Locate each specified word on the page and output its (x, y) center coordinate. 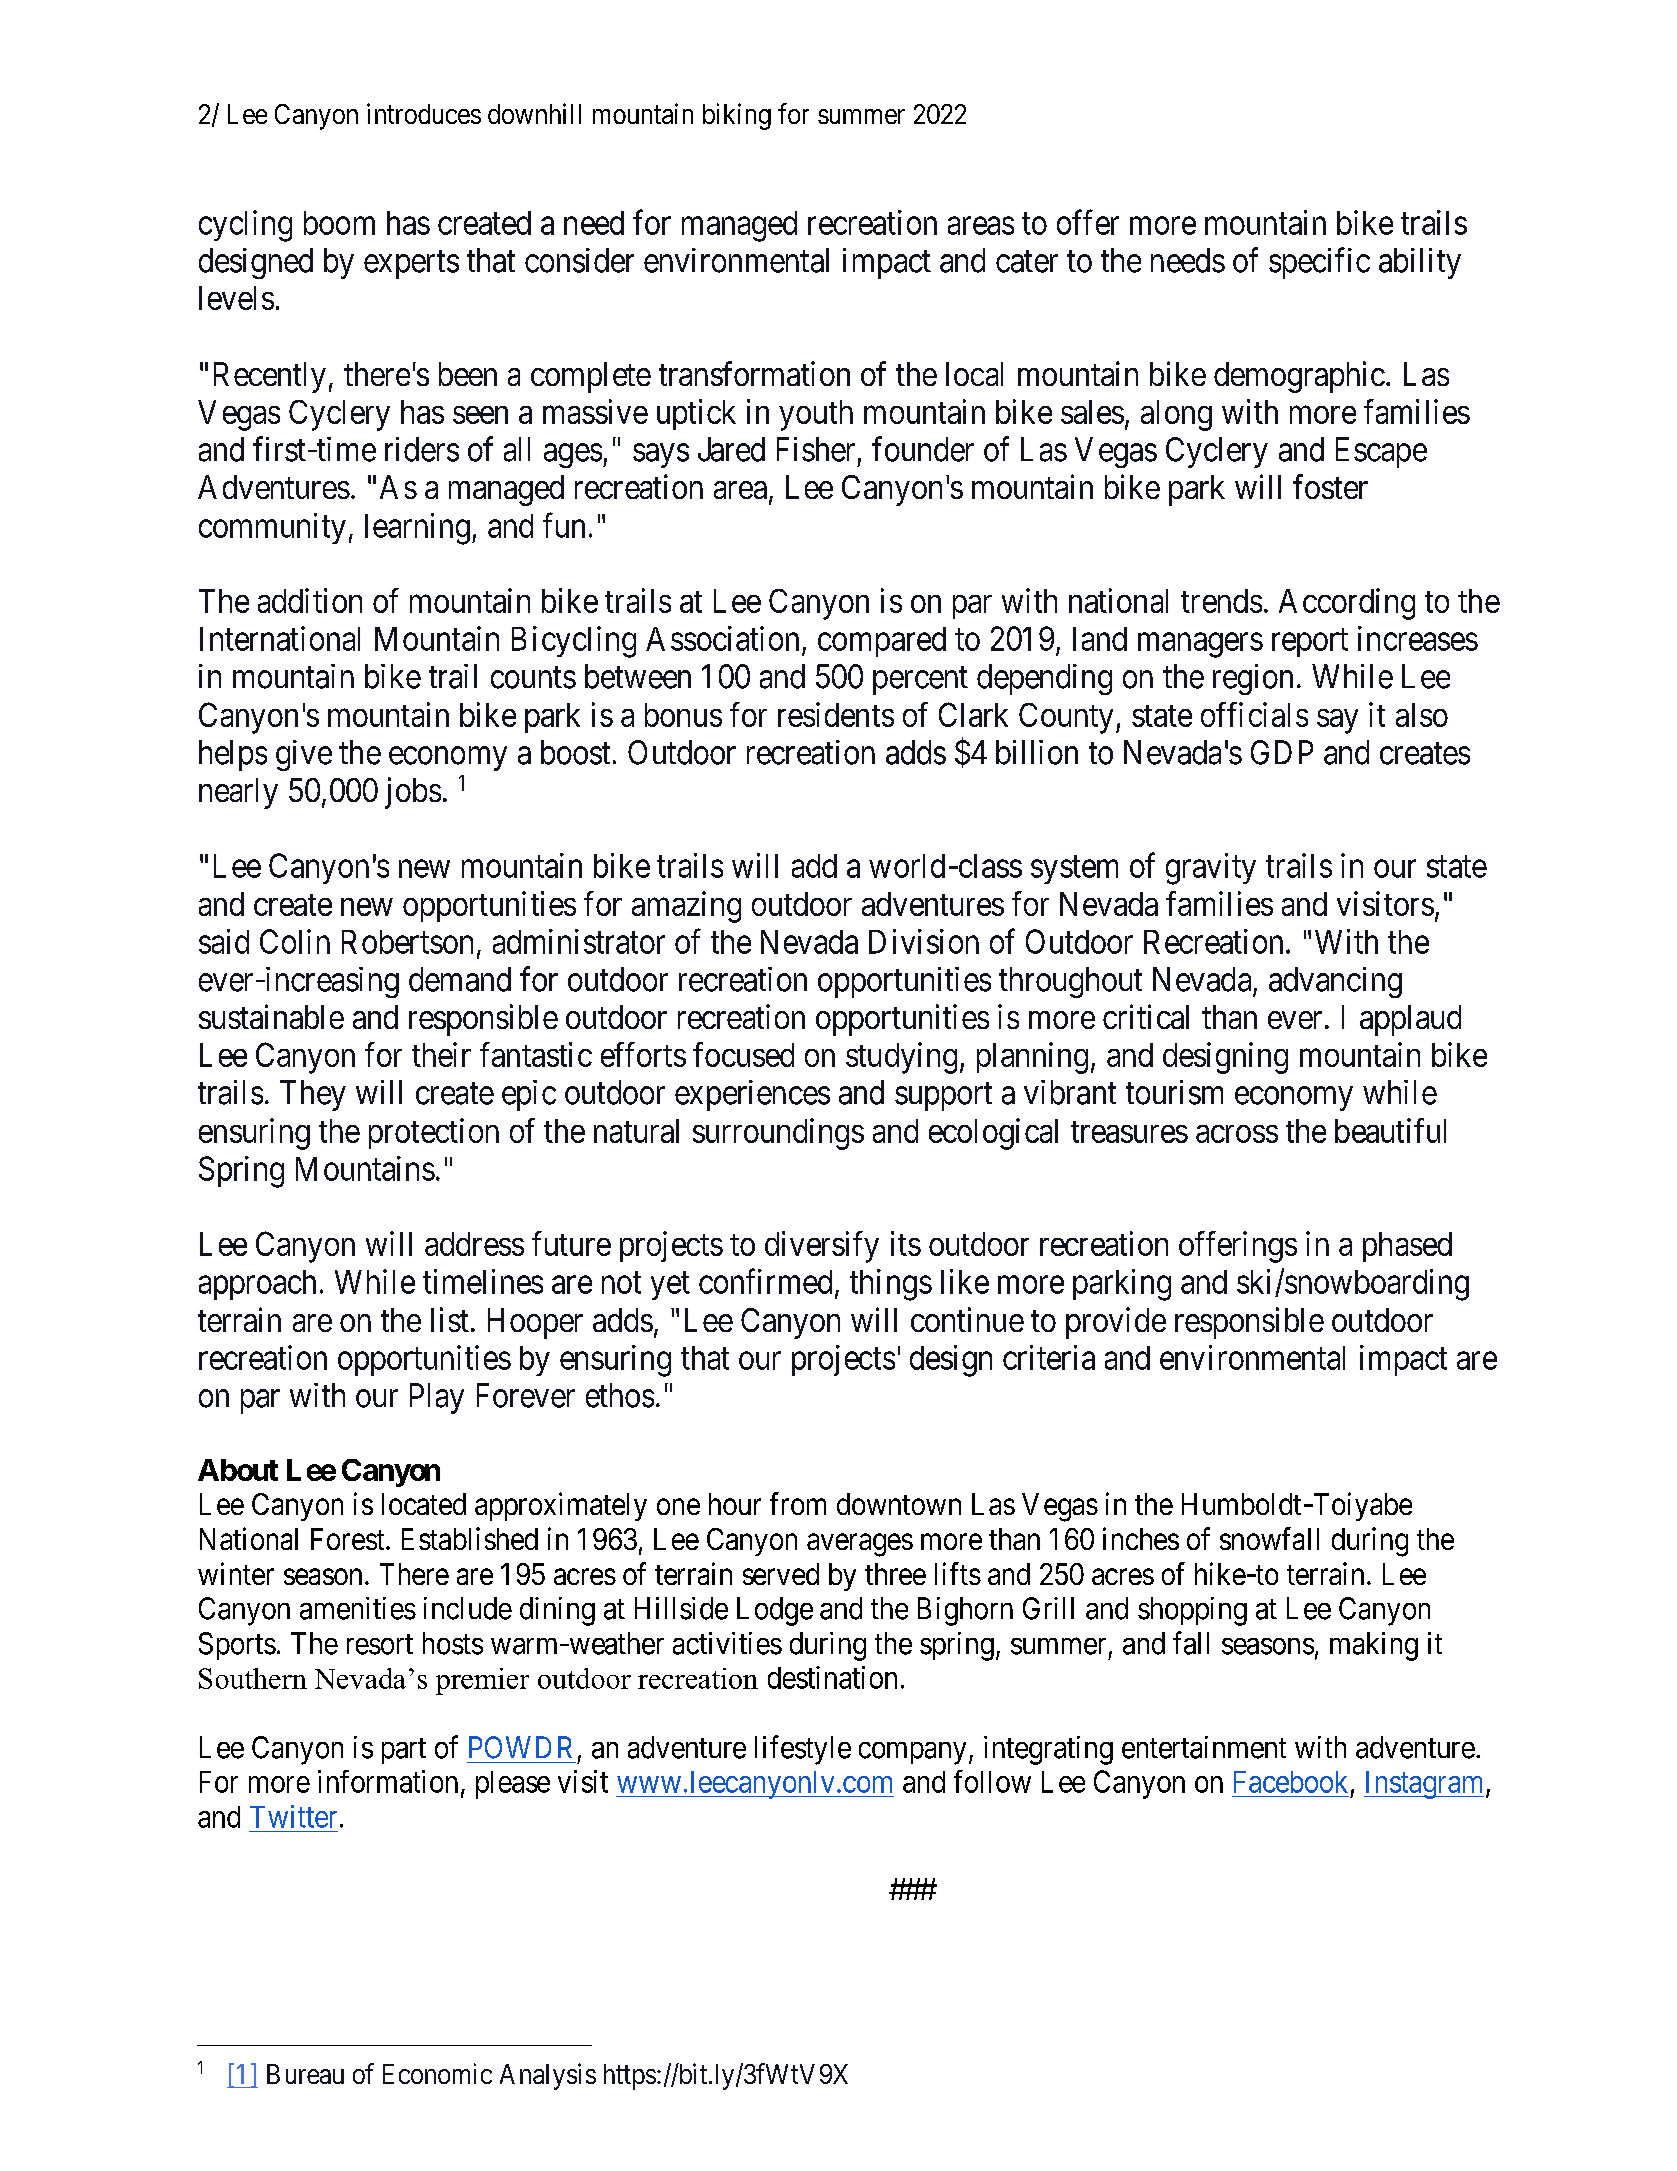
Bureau (305, 2074)
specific (1319, 263)
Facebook (1291, 1782)
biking (737, 116)
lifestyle (803, 1750)
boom (339, 223)
